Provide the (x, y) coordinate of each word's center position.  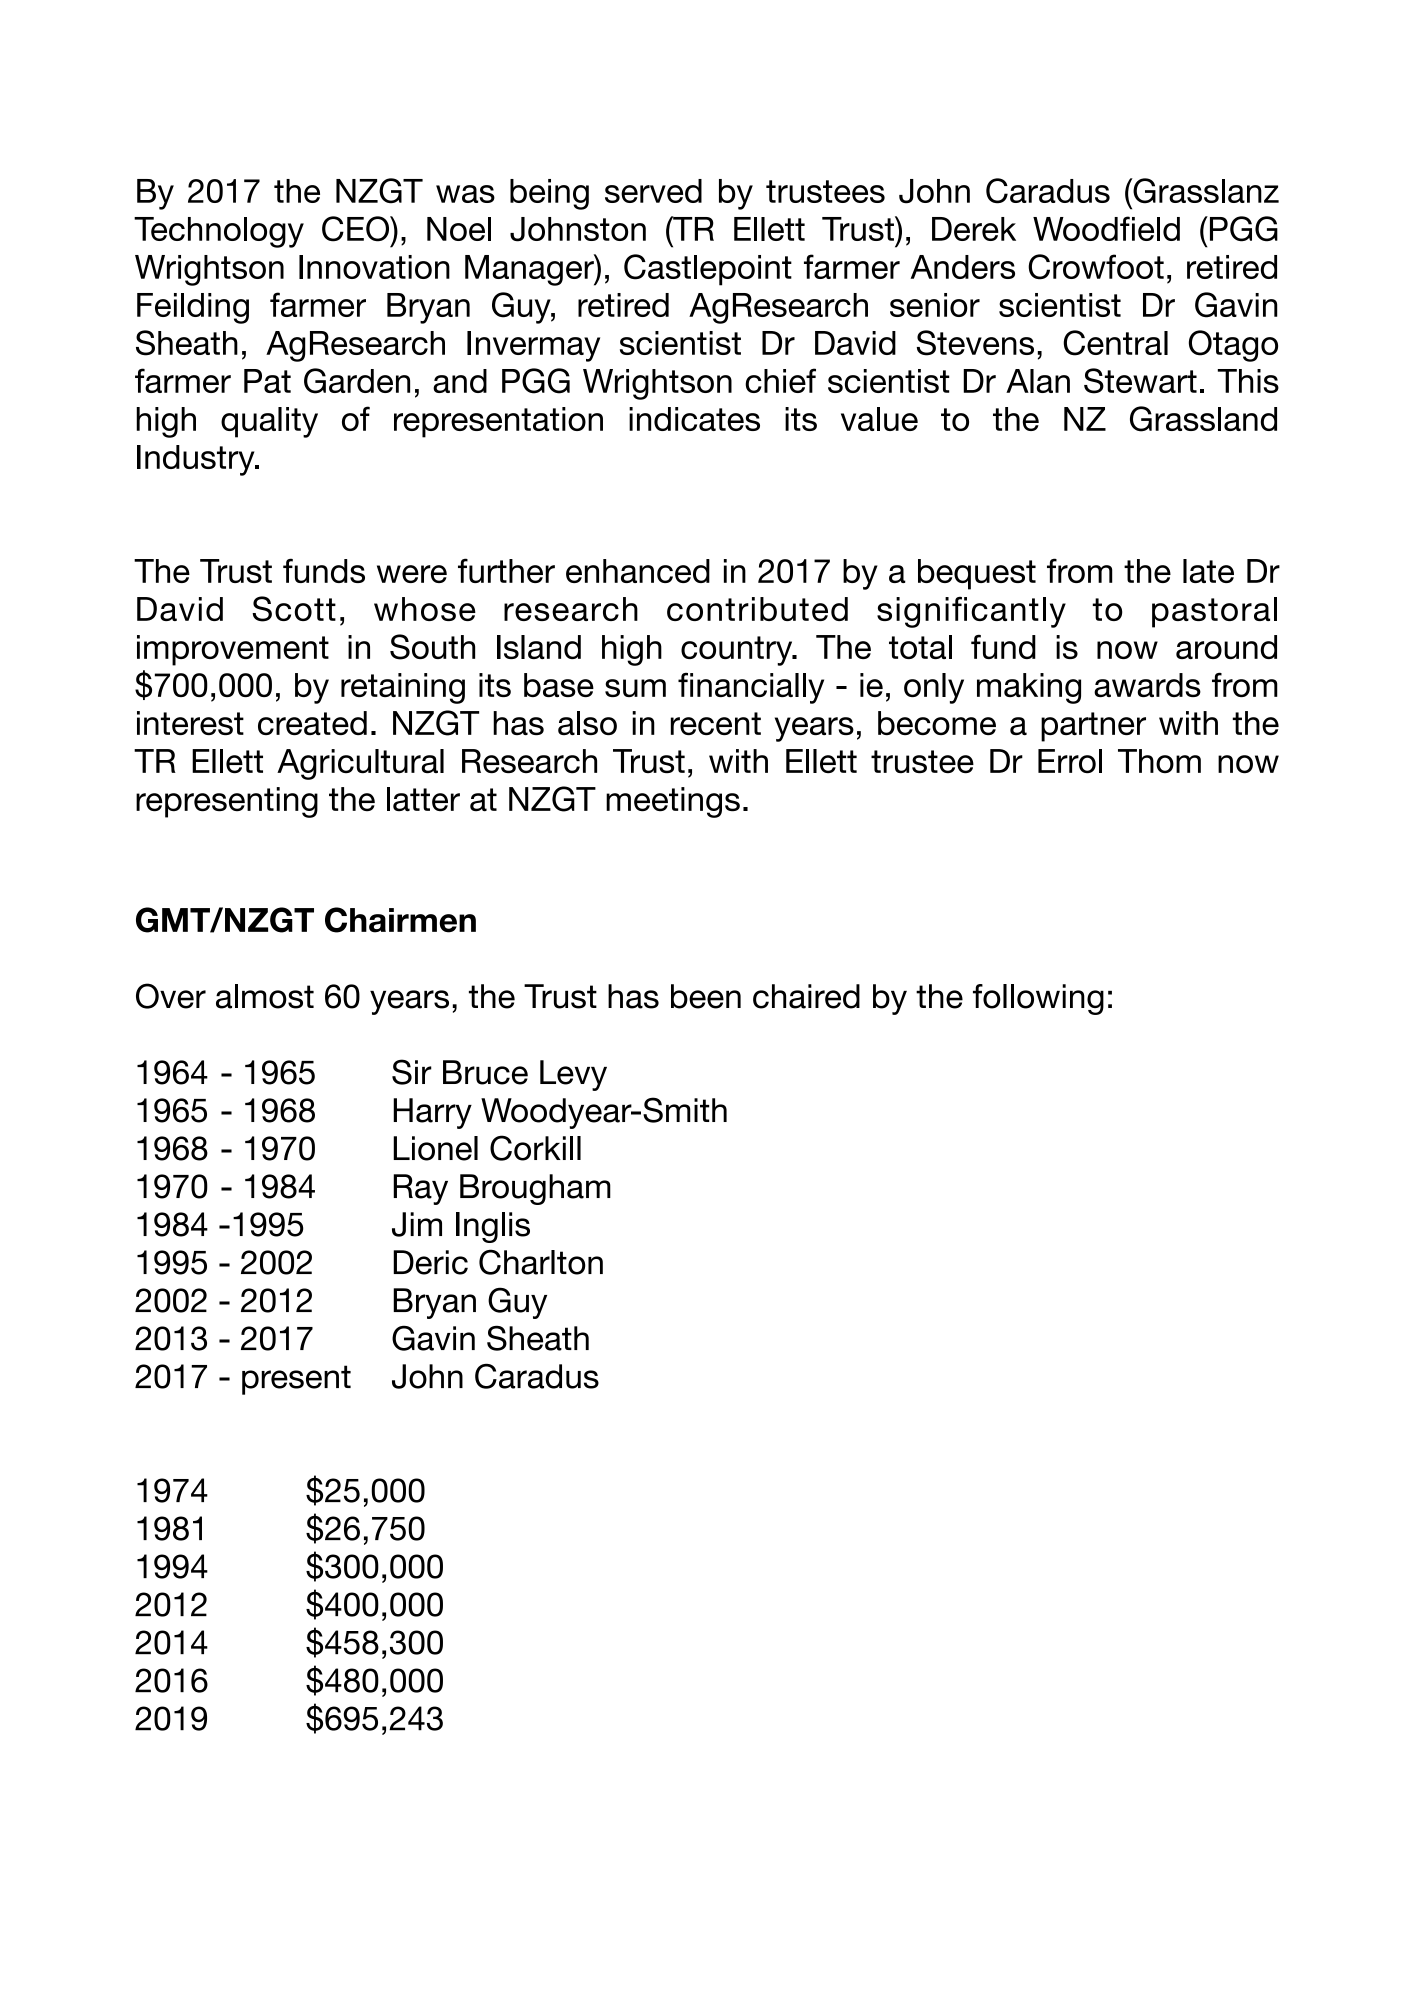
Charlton (541, 1262)
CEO (357, 229)
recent (716, 723)
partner (1093, 727)
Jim (417, 1224)
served (653, 191)
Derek (974, 229)
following (1038, 999)
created (312, 723)
